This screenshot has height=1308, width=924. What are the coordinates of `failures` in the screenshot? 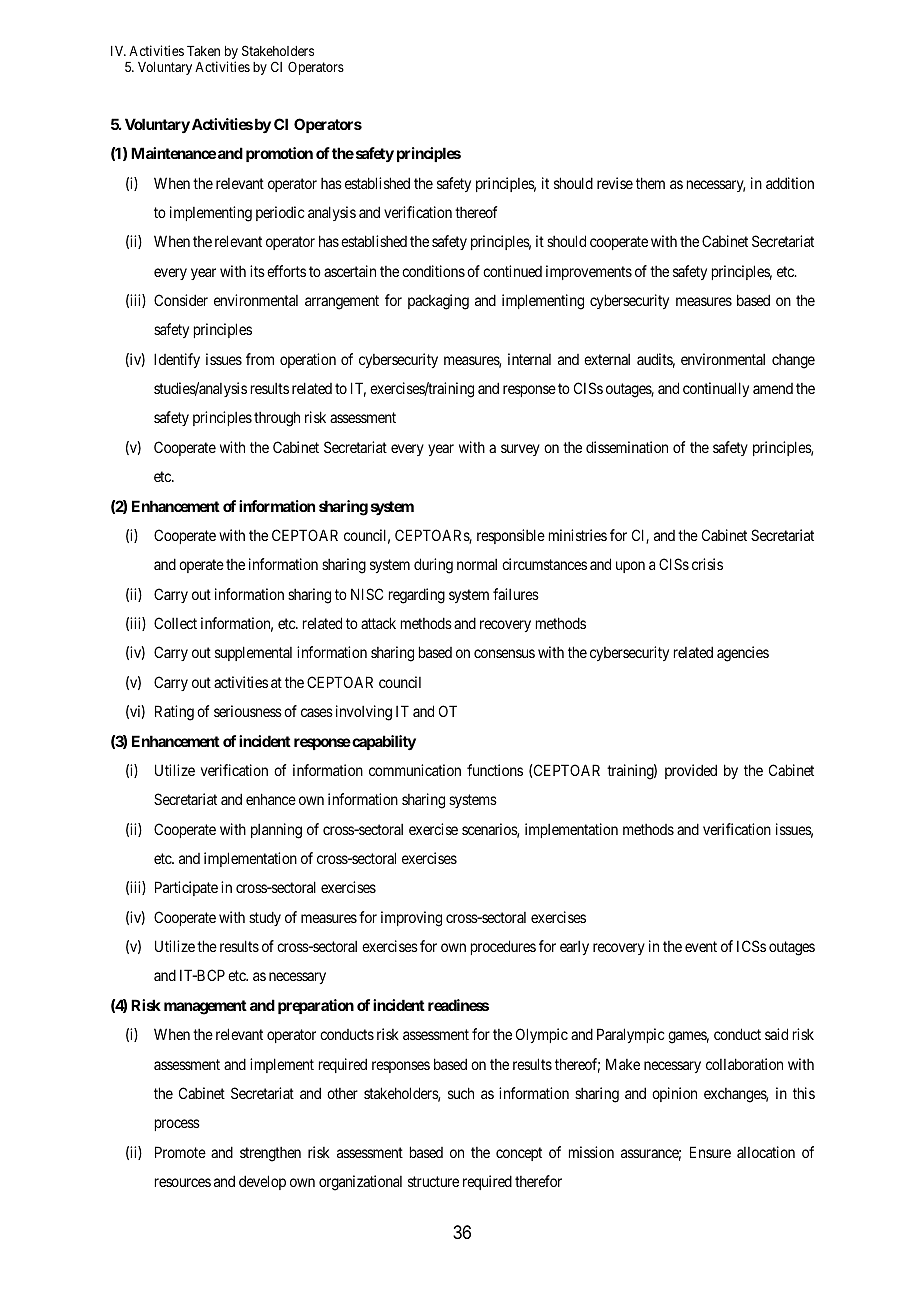 It's located at (516, 594).
